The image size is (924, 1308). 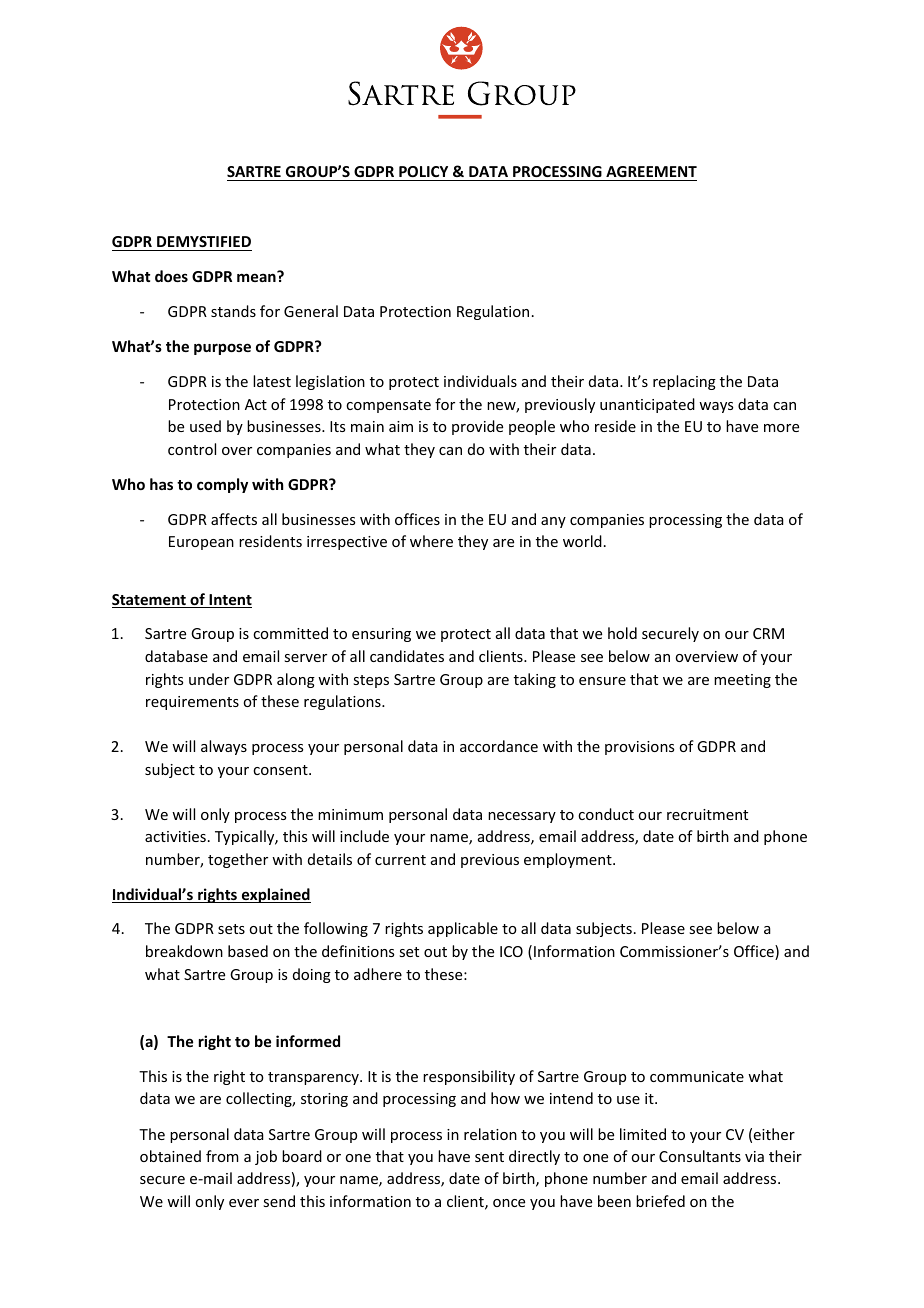 I want to click on unanticipated, so click(x=647, y=405).
